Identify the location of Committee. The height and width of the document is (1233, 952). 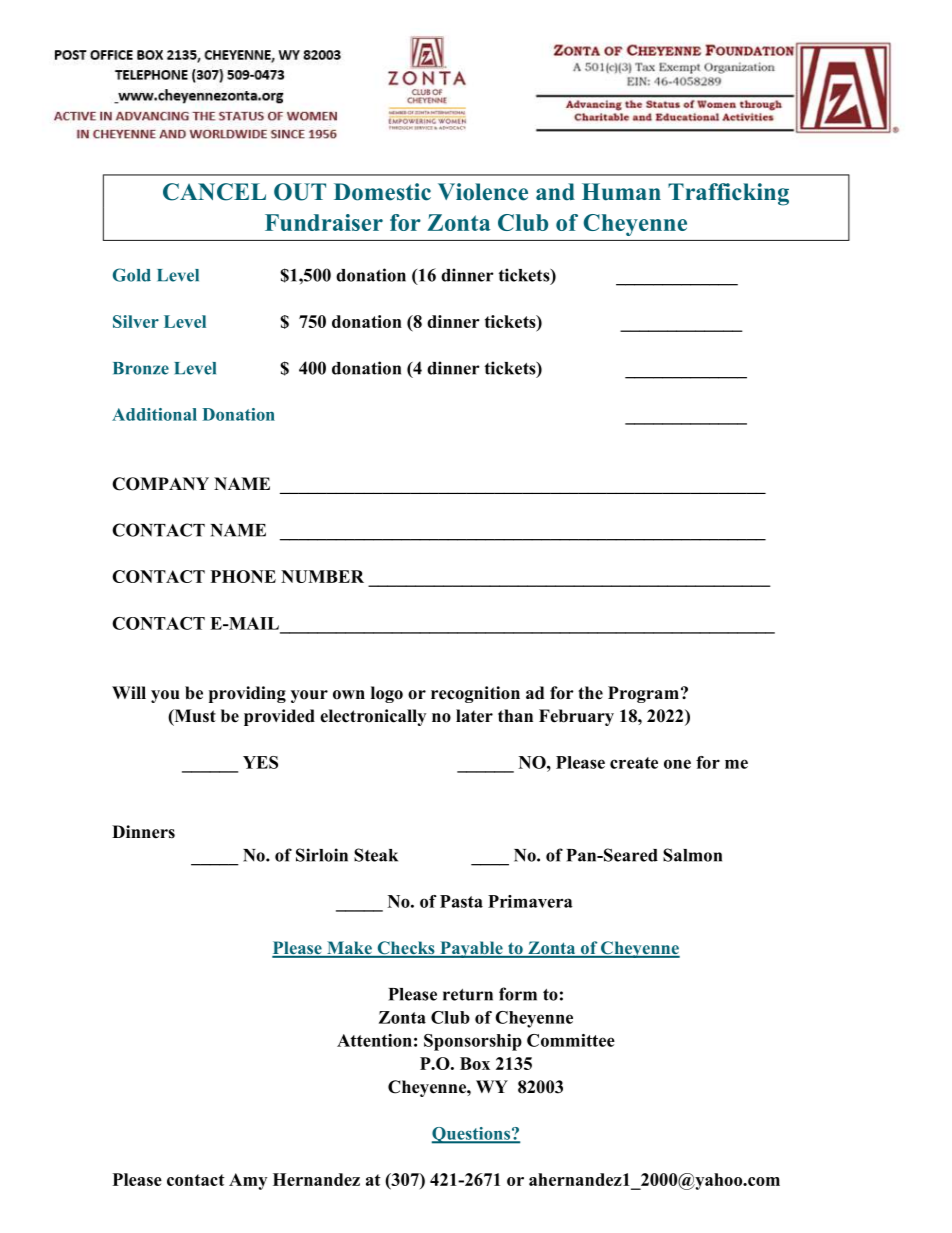
(571, 1040).
